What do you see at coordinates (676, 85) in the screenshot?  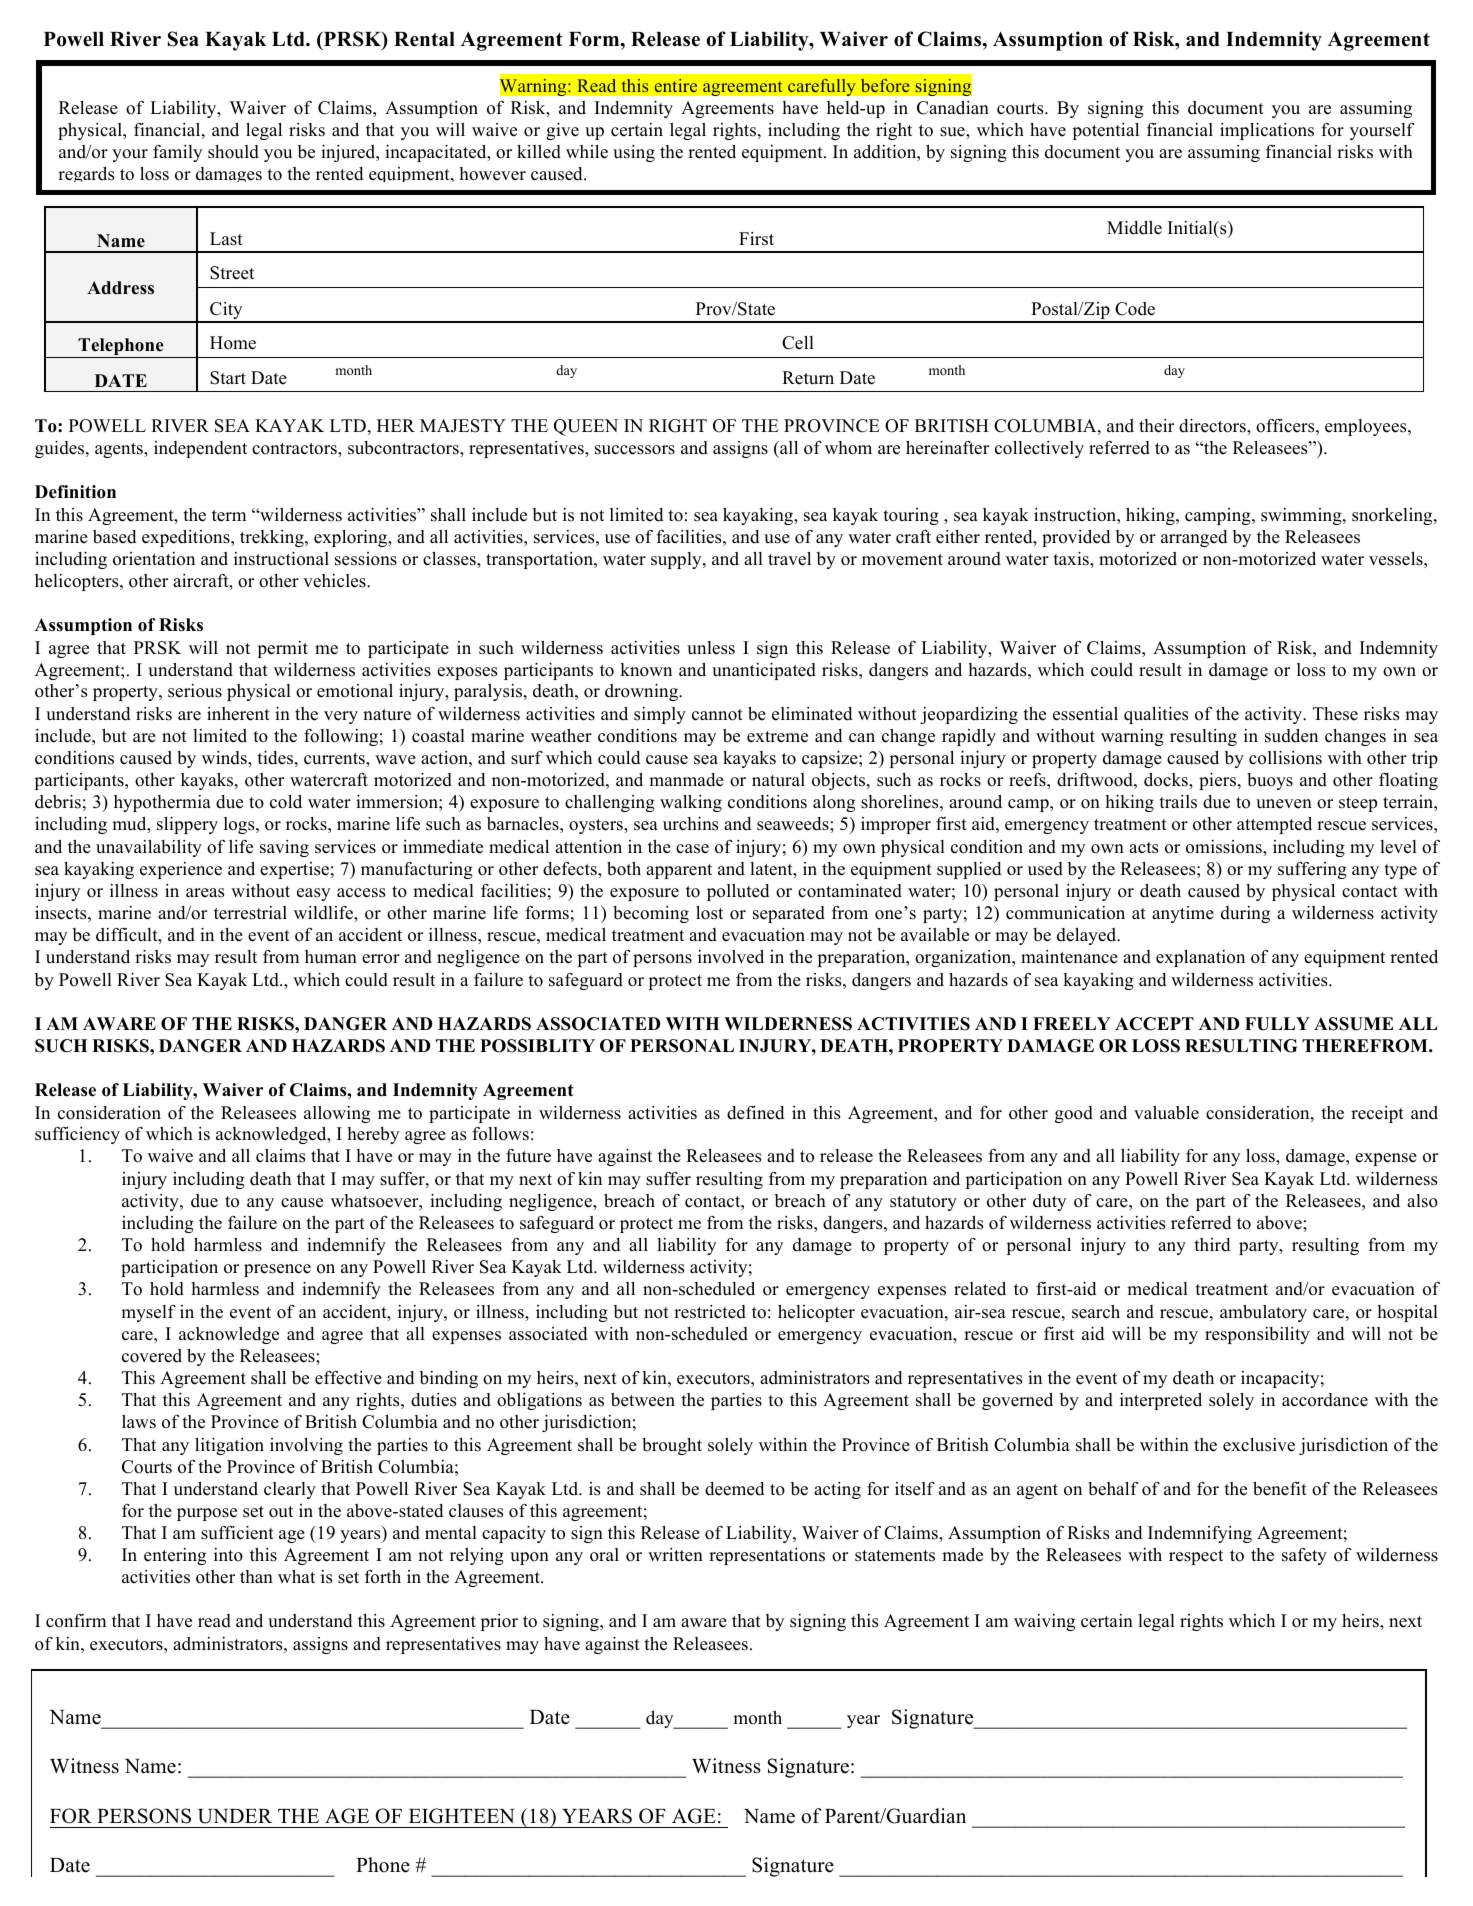 I see `entire` at bounding box center [676, 85].
